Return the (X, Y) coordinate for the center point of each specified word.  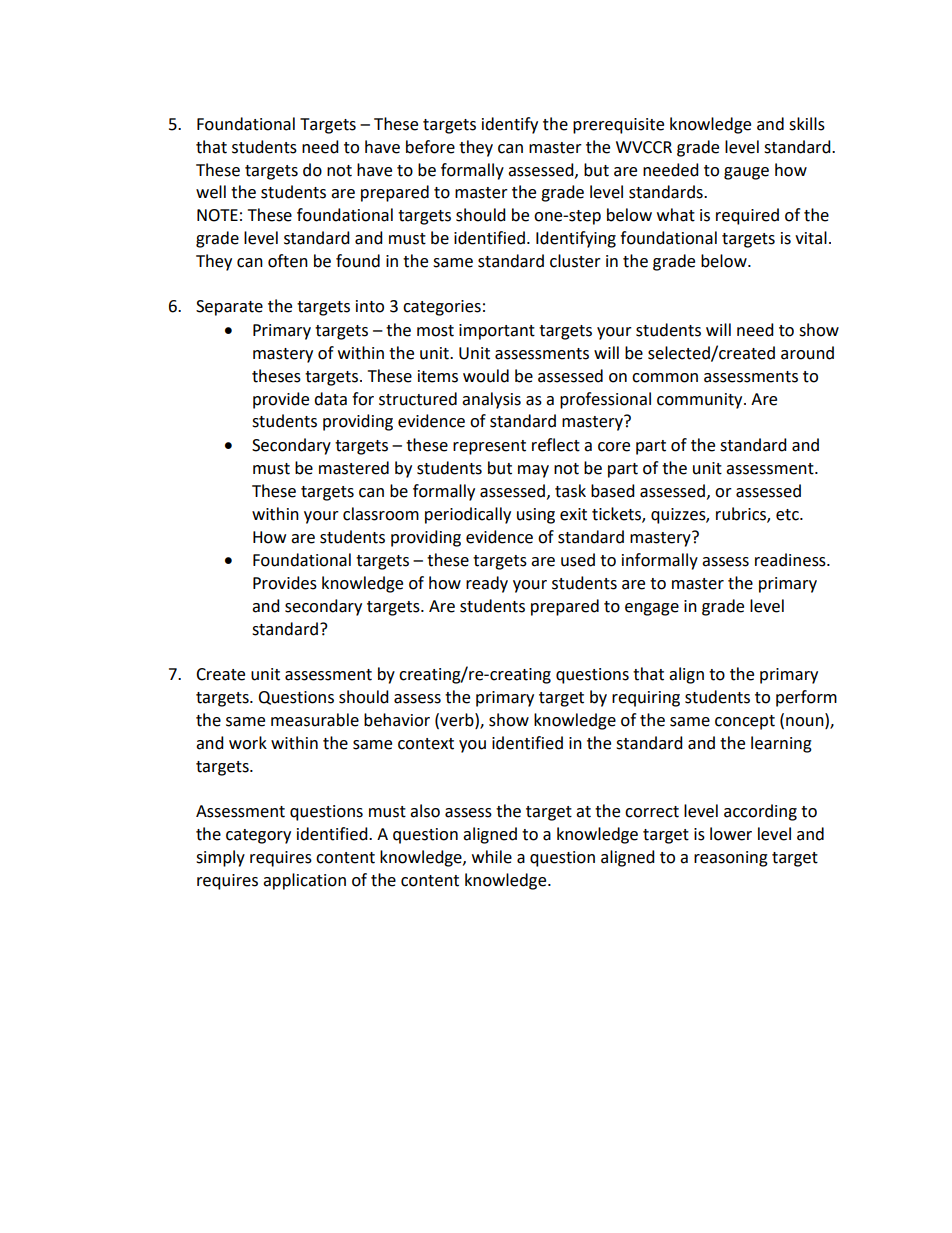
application (304, 881)
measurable (315, 720)
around (807, 353)
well (211, 192)
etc (788, 515)
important (497, 332)
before (430, 147)
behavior (397, 720)
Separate (229, 308)
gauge (746, 173)
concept (745, 722)
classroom (381, 514)
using (536, 516)
